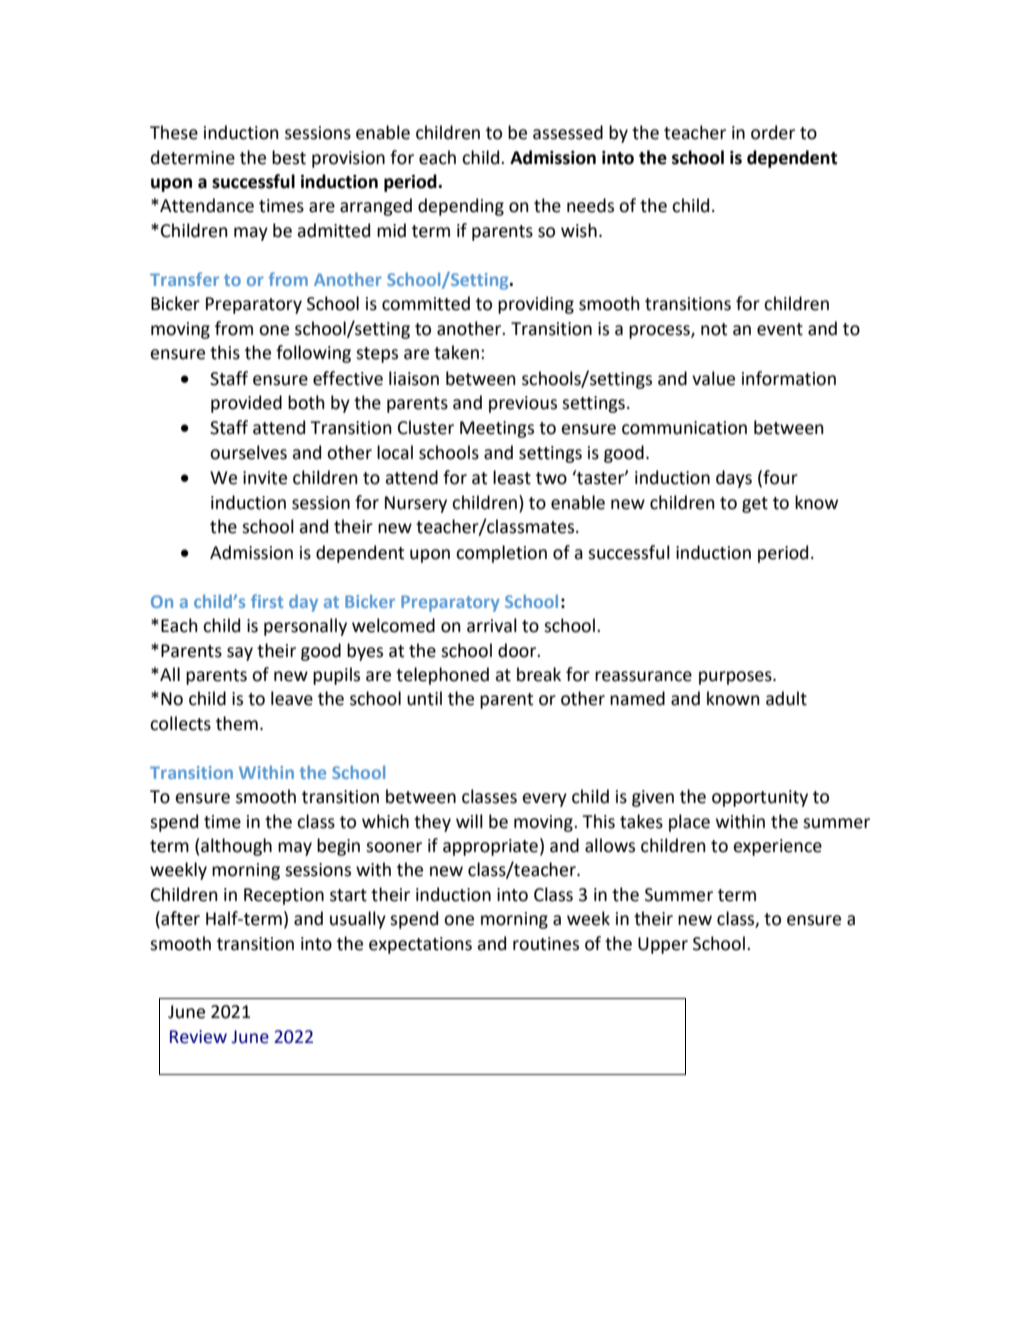  Describe the element at coordinates (424, 698) in the document. I see `until` at that location.
